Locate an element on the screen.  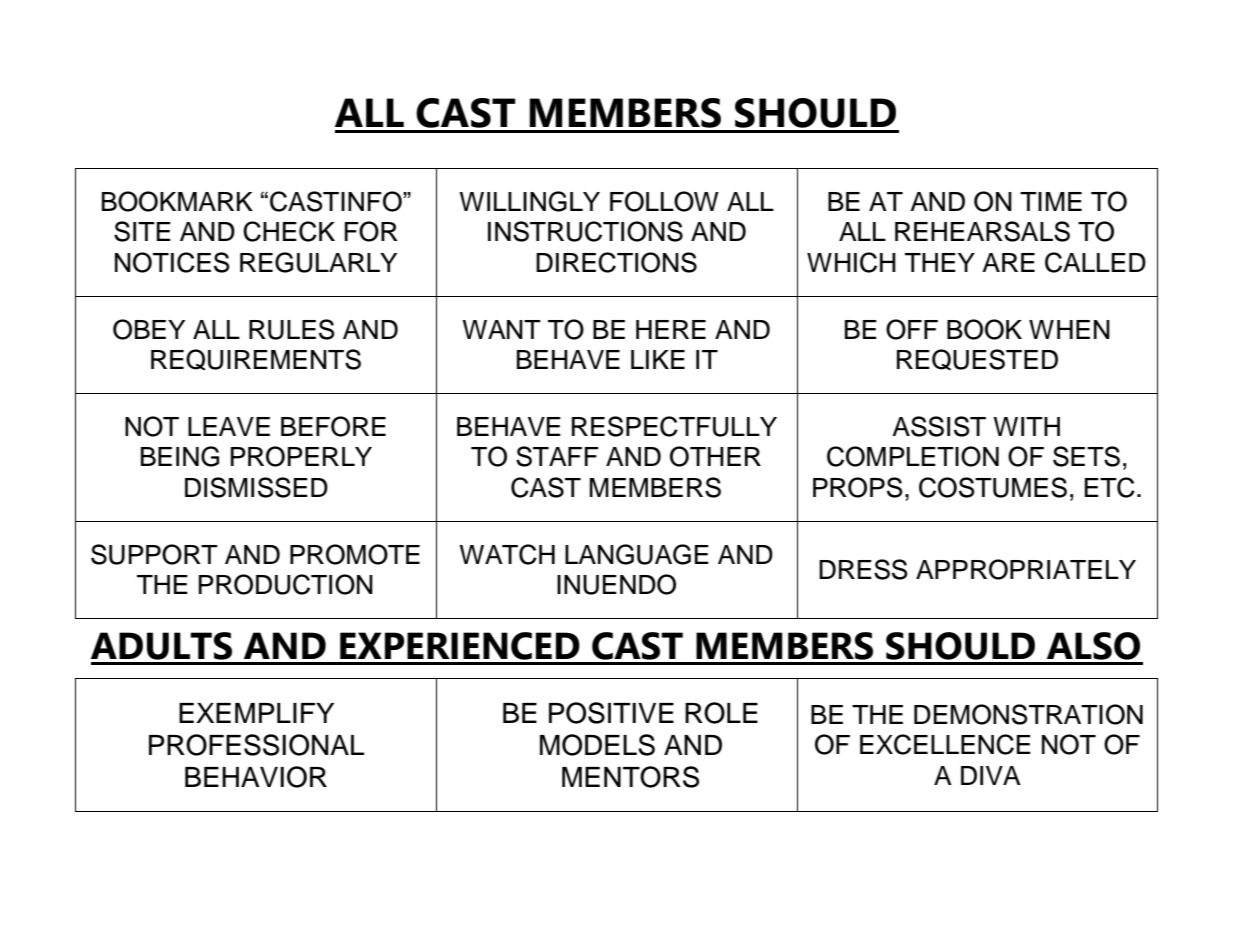
APPROPRIATELY is located at coordinates (1026, 569).
